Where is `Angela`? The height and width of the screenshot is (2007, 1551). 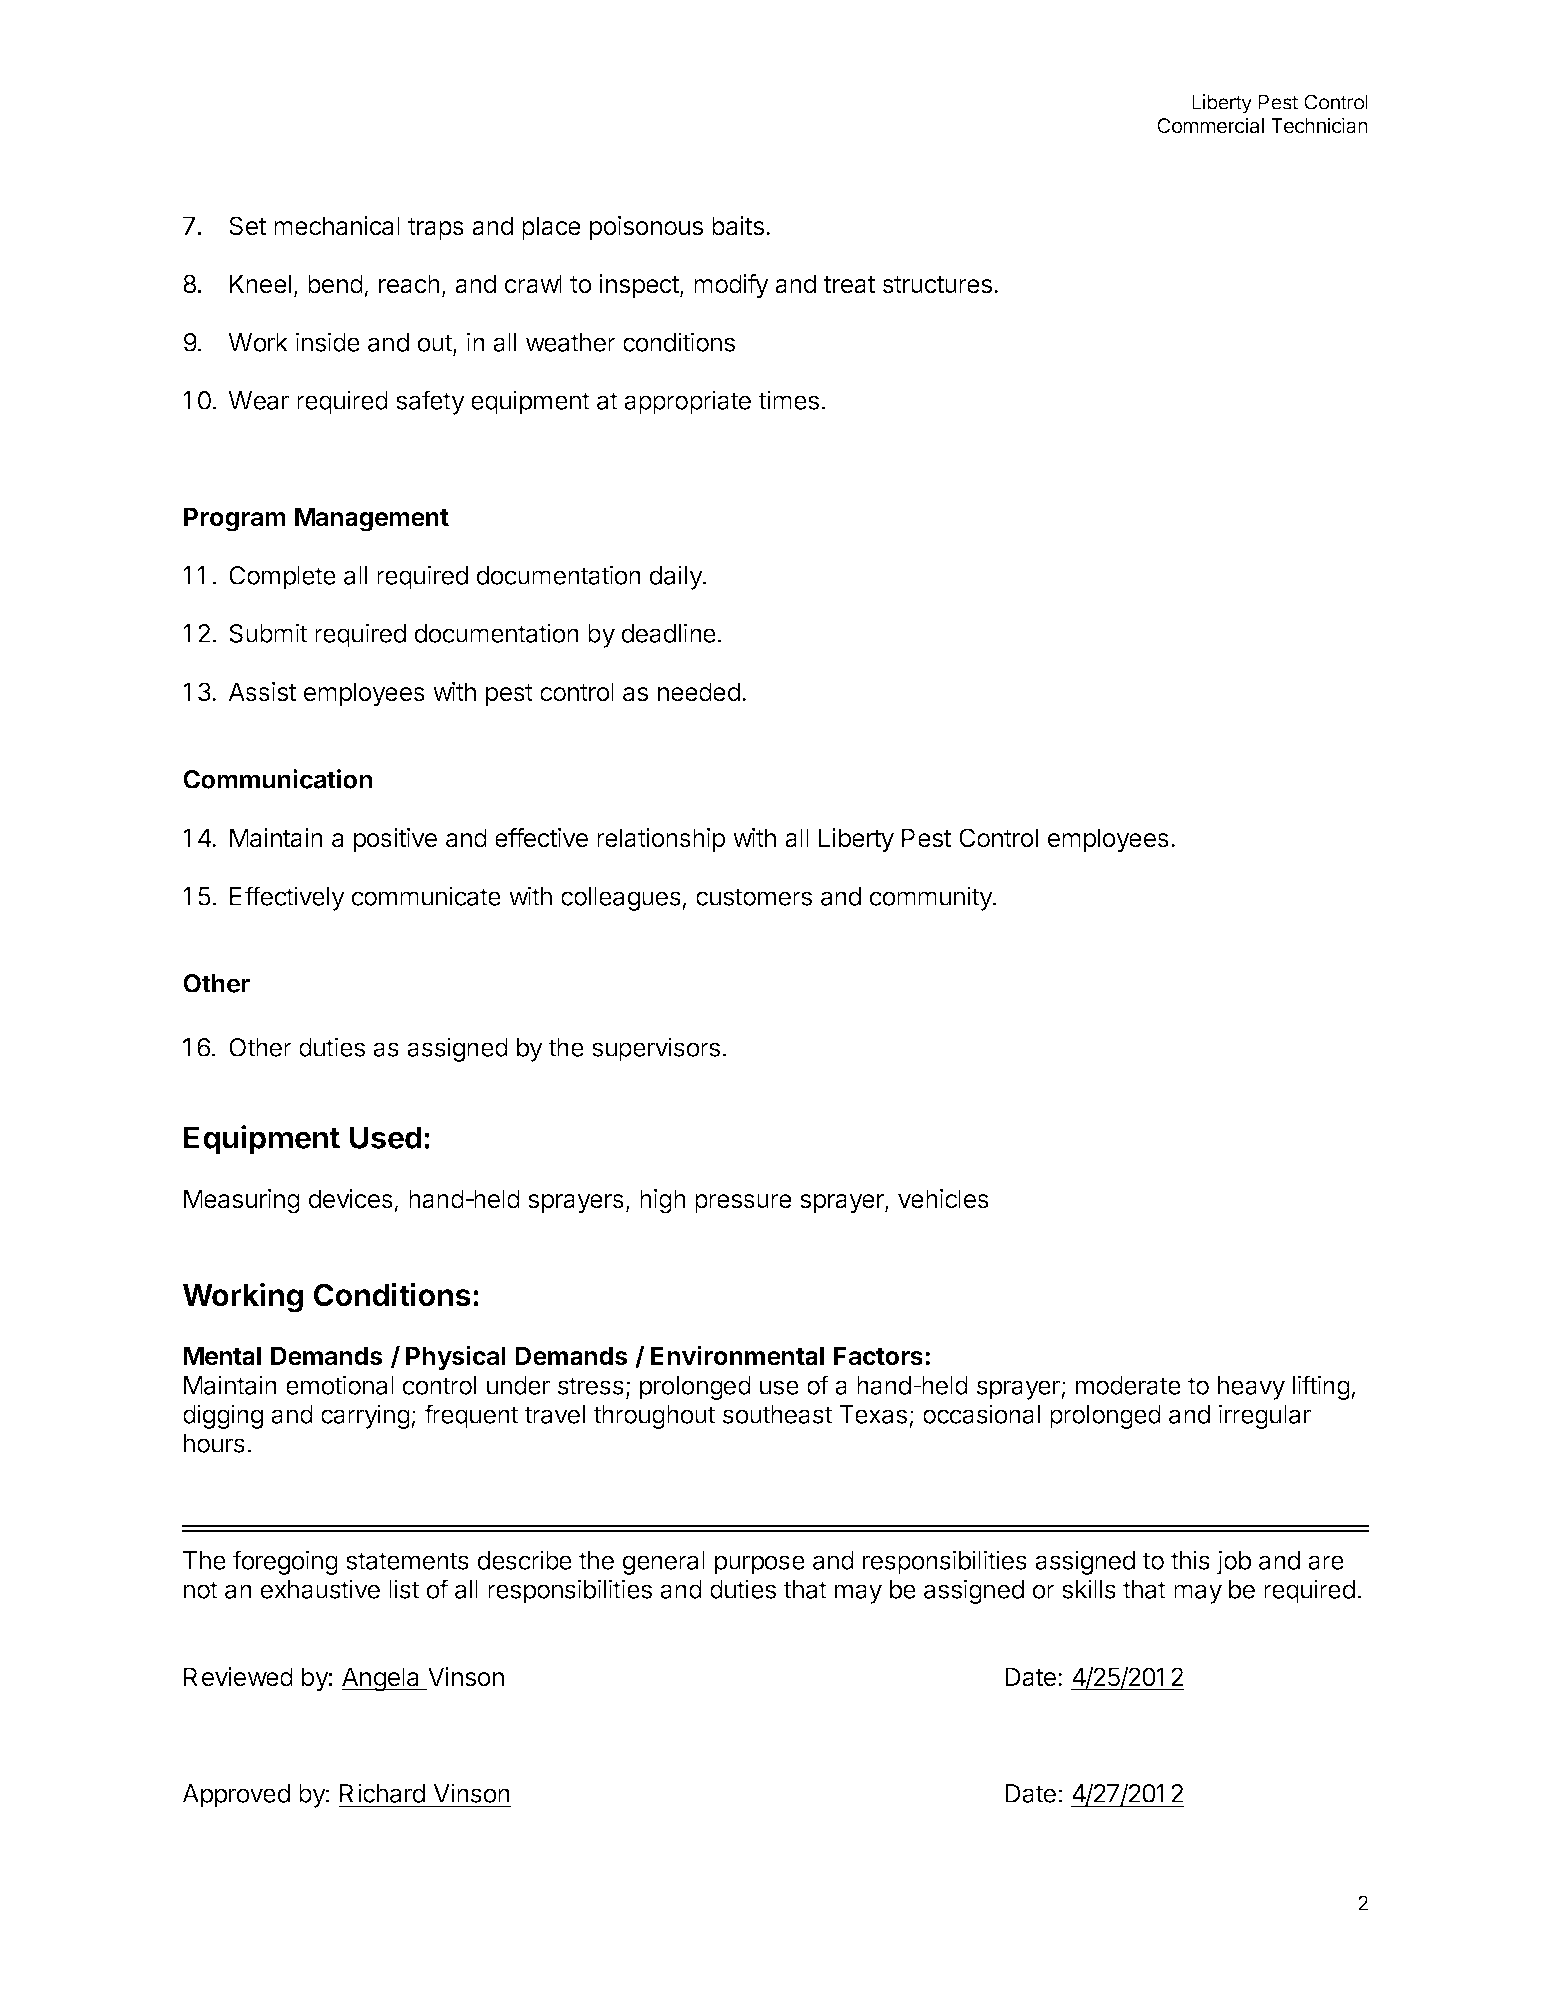 Angela is located at coordinates (381, 1679).
